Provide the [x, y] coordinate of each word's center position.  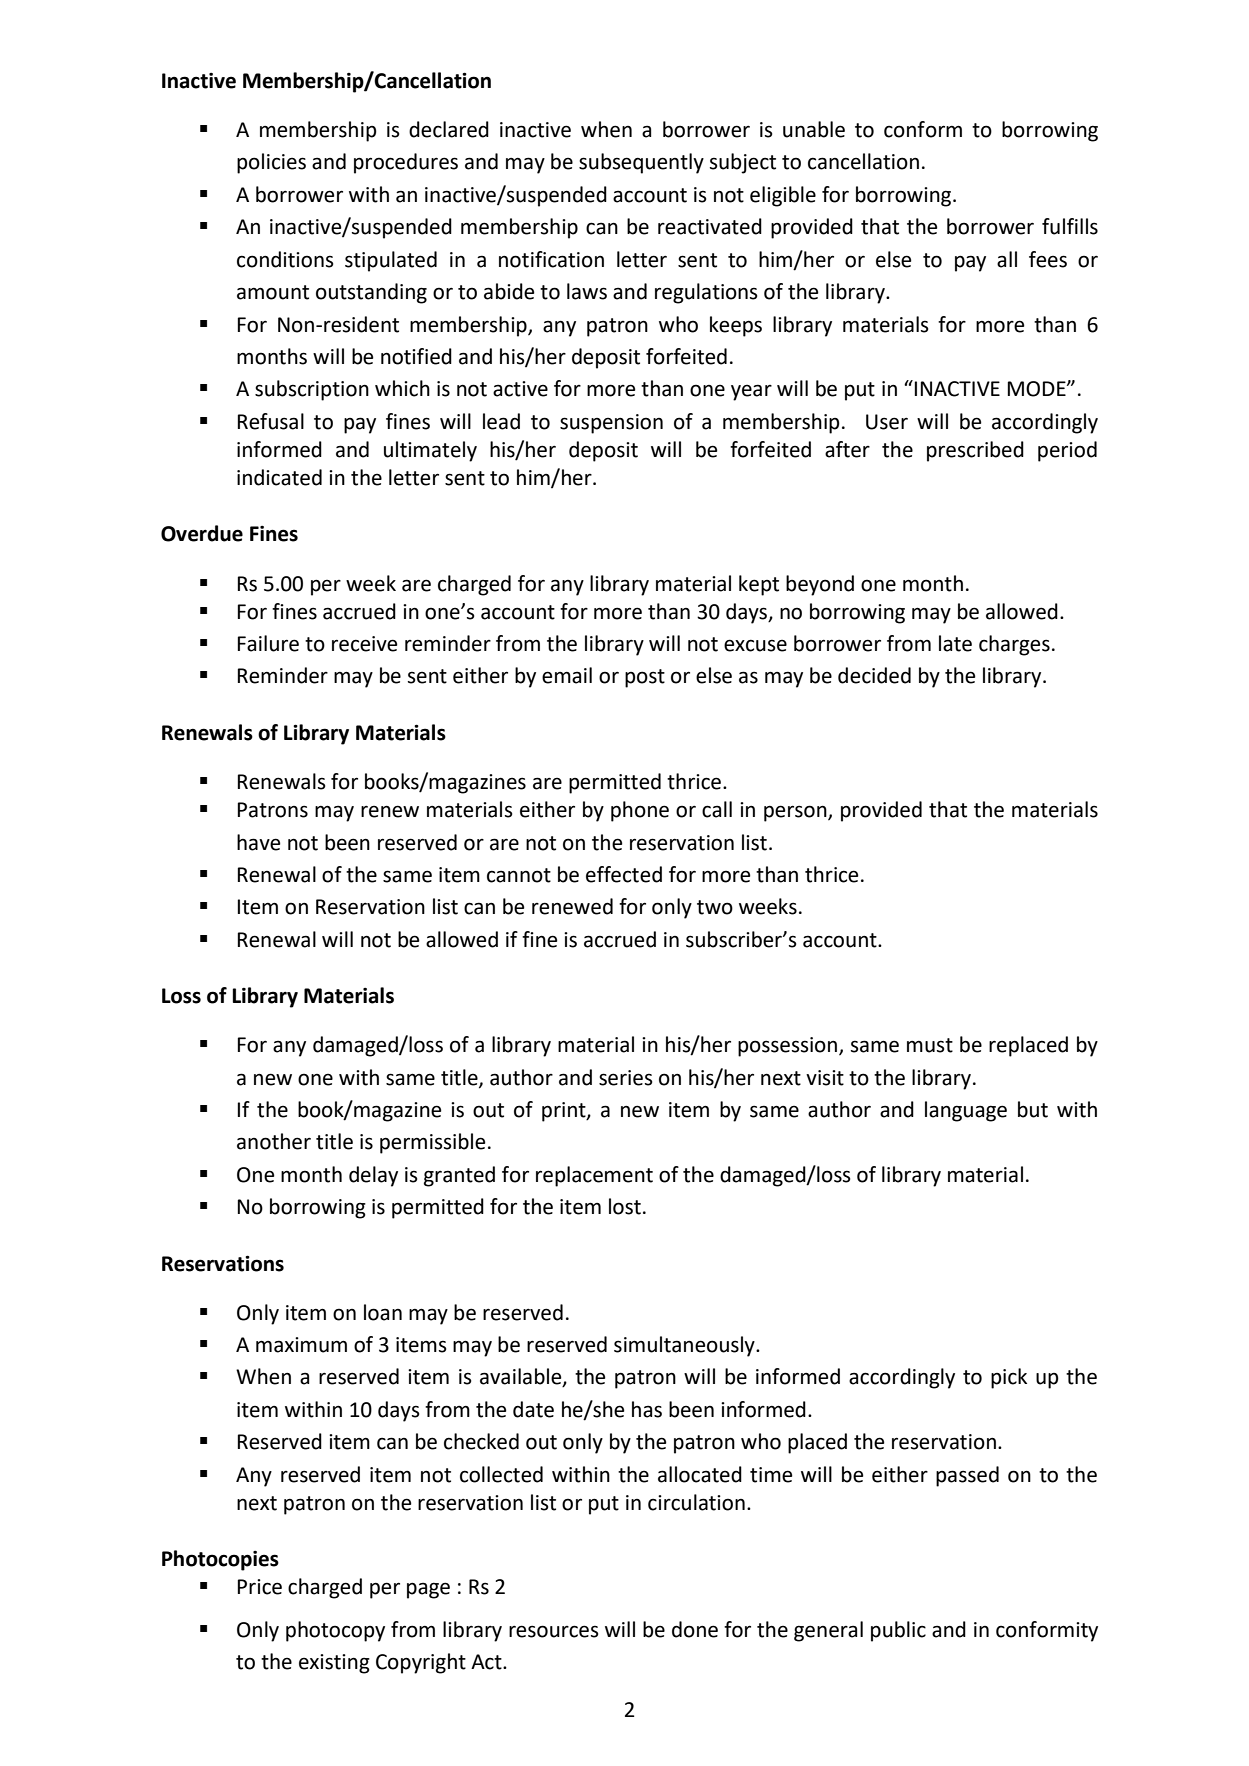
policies [271, 163]
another [274, 1141]
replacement [594, 1176]
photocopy [335, 1631]
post [645, 678]
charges [1014, 645]
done [695, 1629]
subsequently [641, 163]
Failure [268, 643]
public [898, 1631]
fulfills [1070, 226]
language [966, 1111]
